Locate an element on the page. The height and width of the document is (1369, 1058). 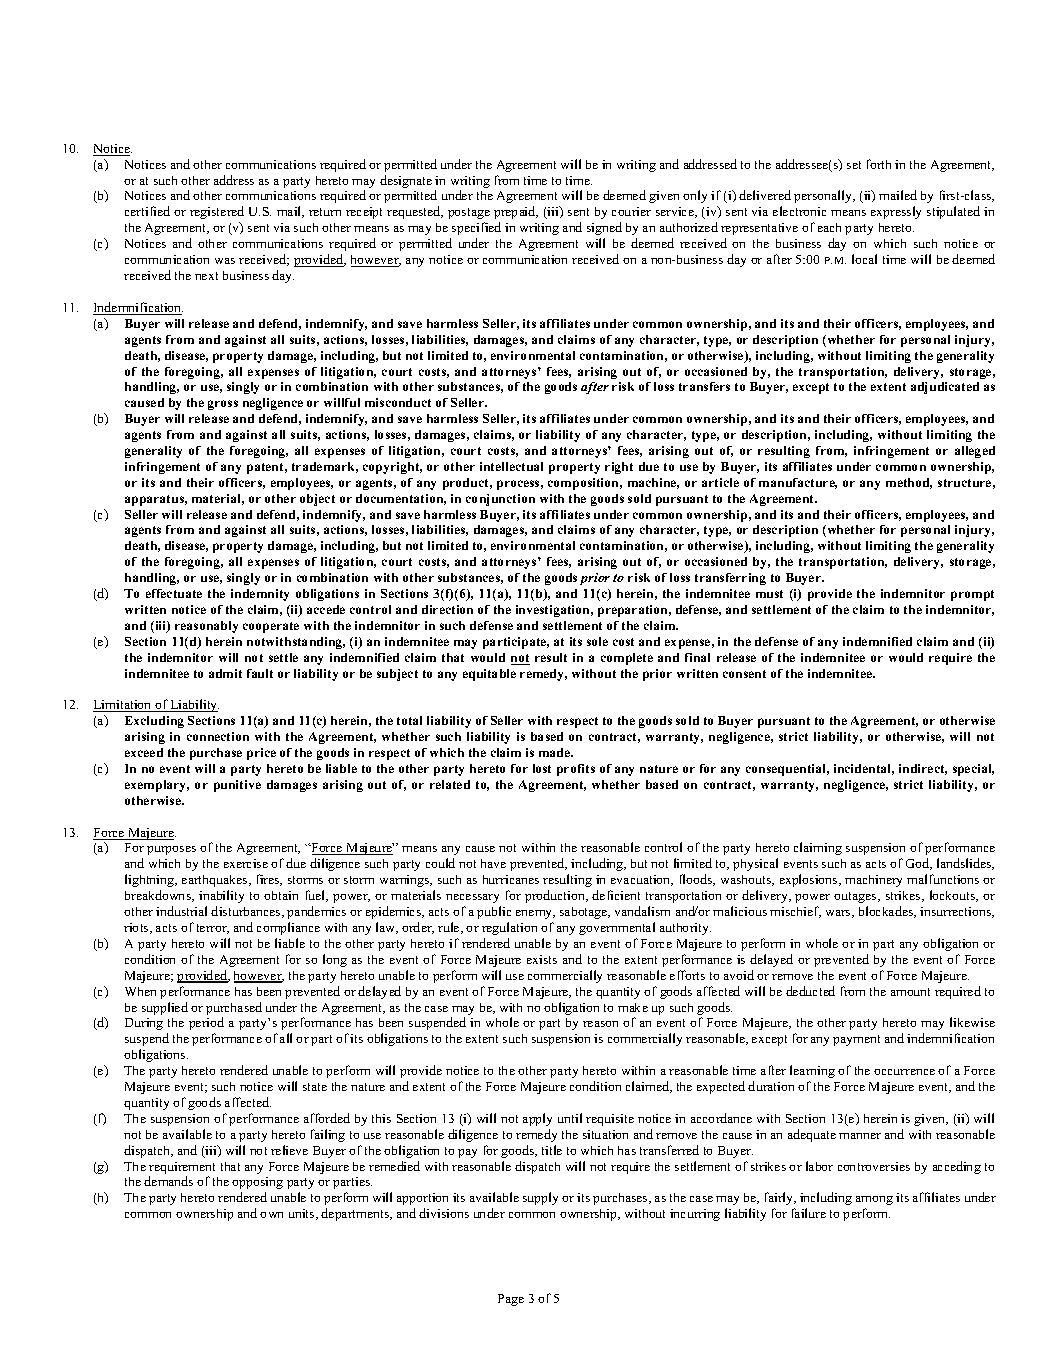
amount is located at coordinates (910, 992).
